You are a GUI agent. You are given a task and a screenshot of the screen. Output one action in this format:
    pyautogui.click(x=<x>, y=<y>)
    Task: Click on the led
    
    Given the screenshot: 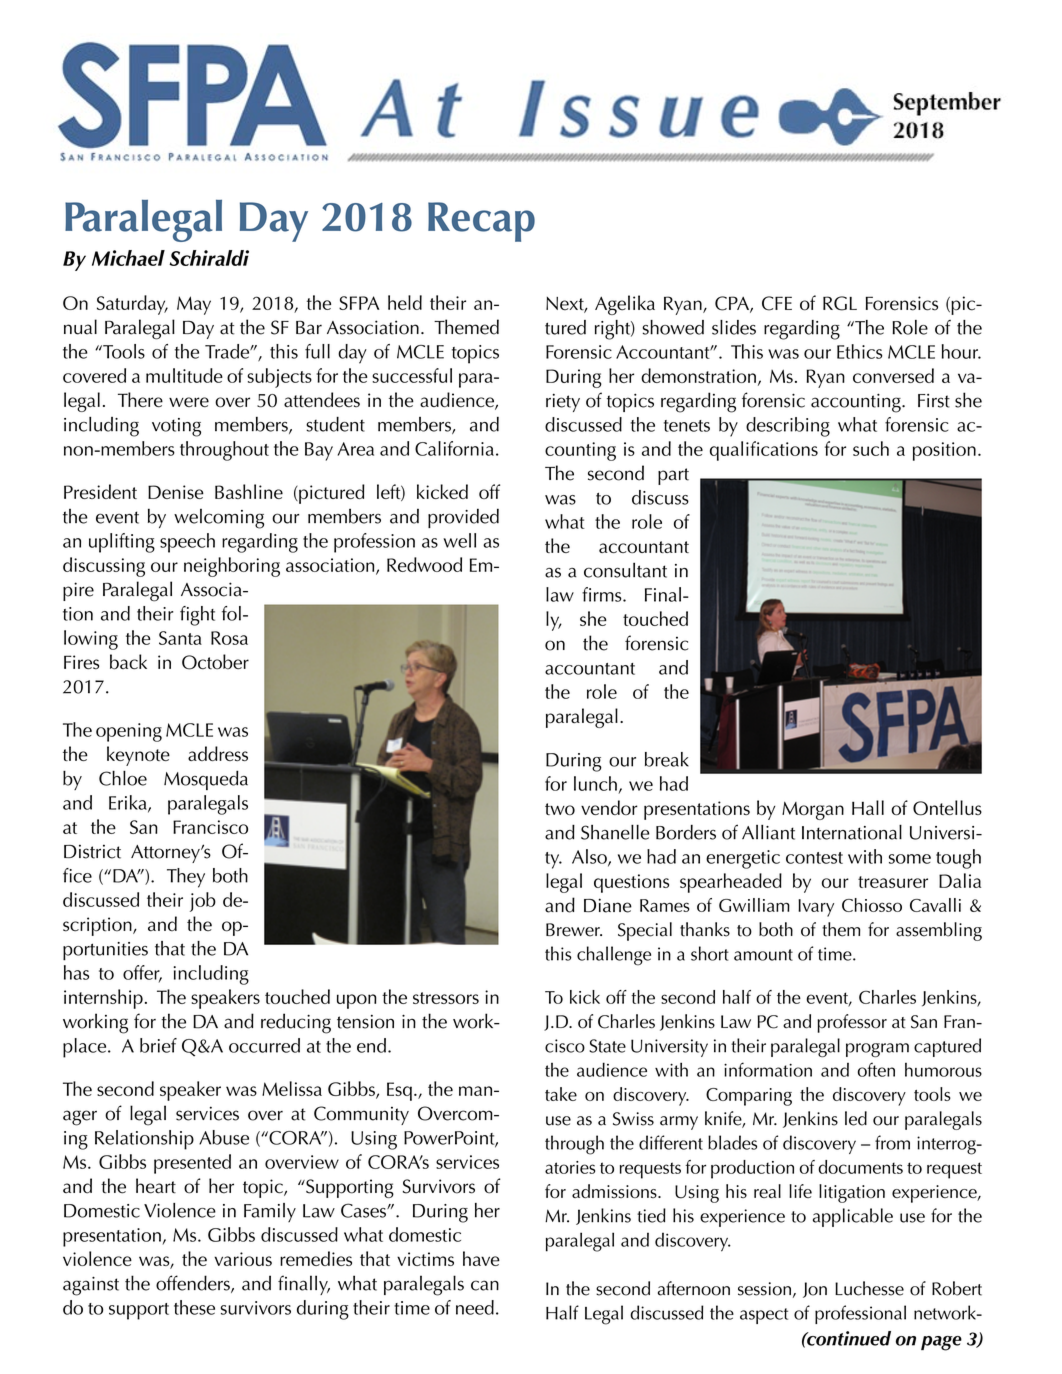 What is the action you would take?
    pyautogui.click(x=856, y=1118)
